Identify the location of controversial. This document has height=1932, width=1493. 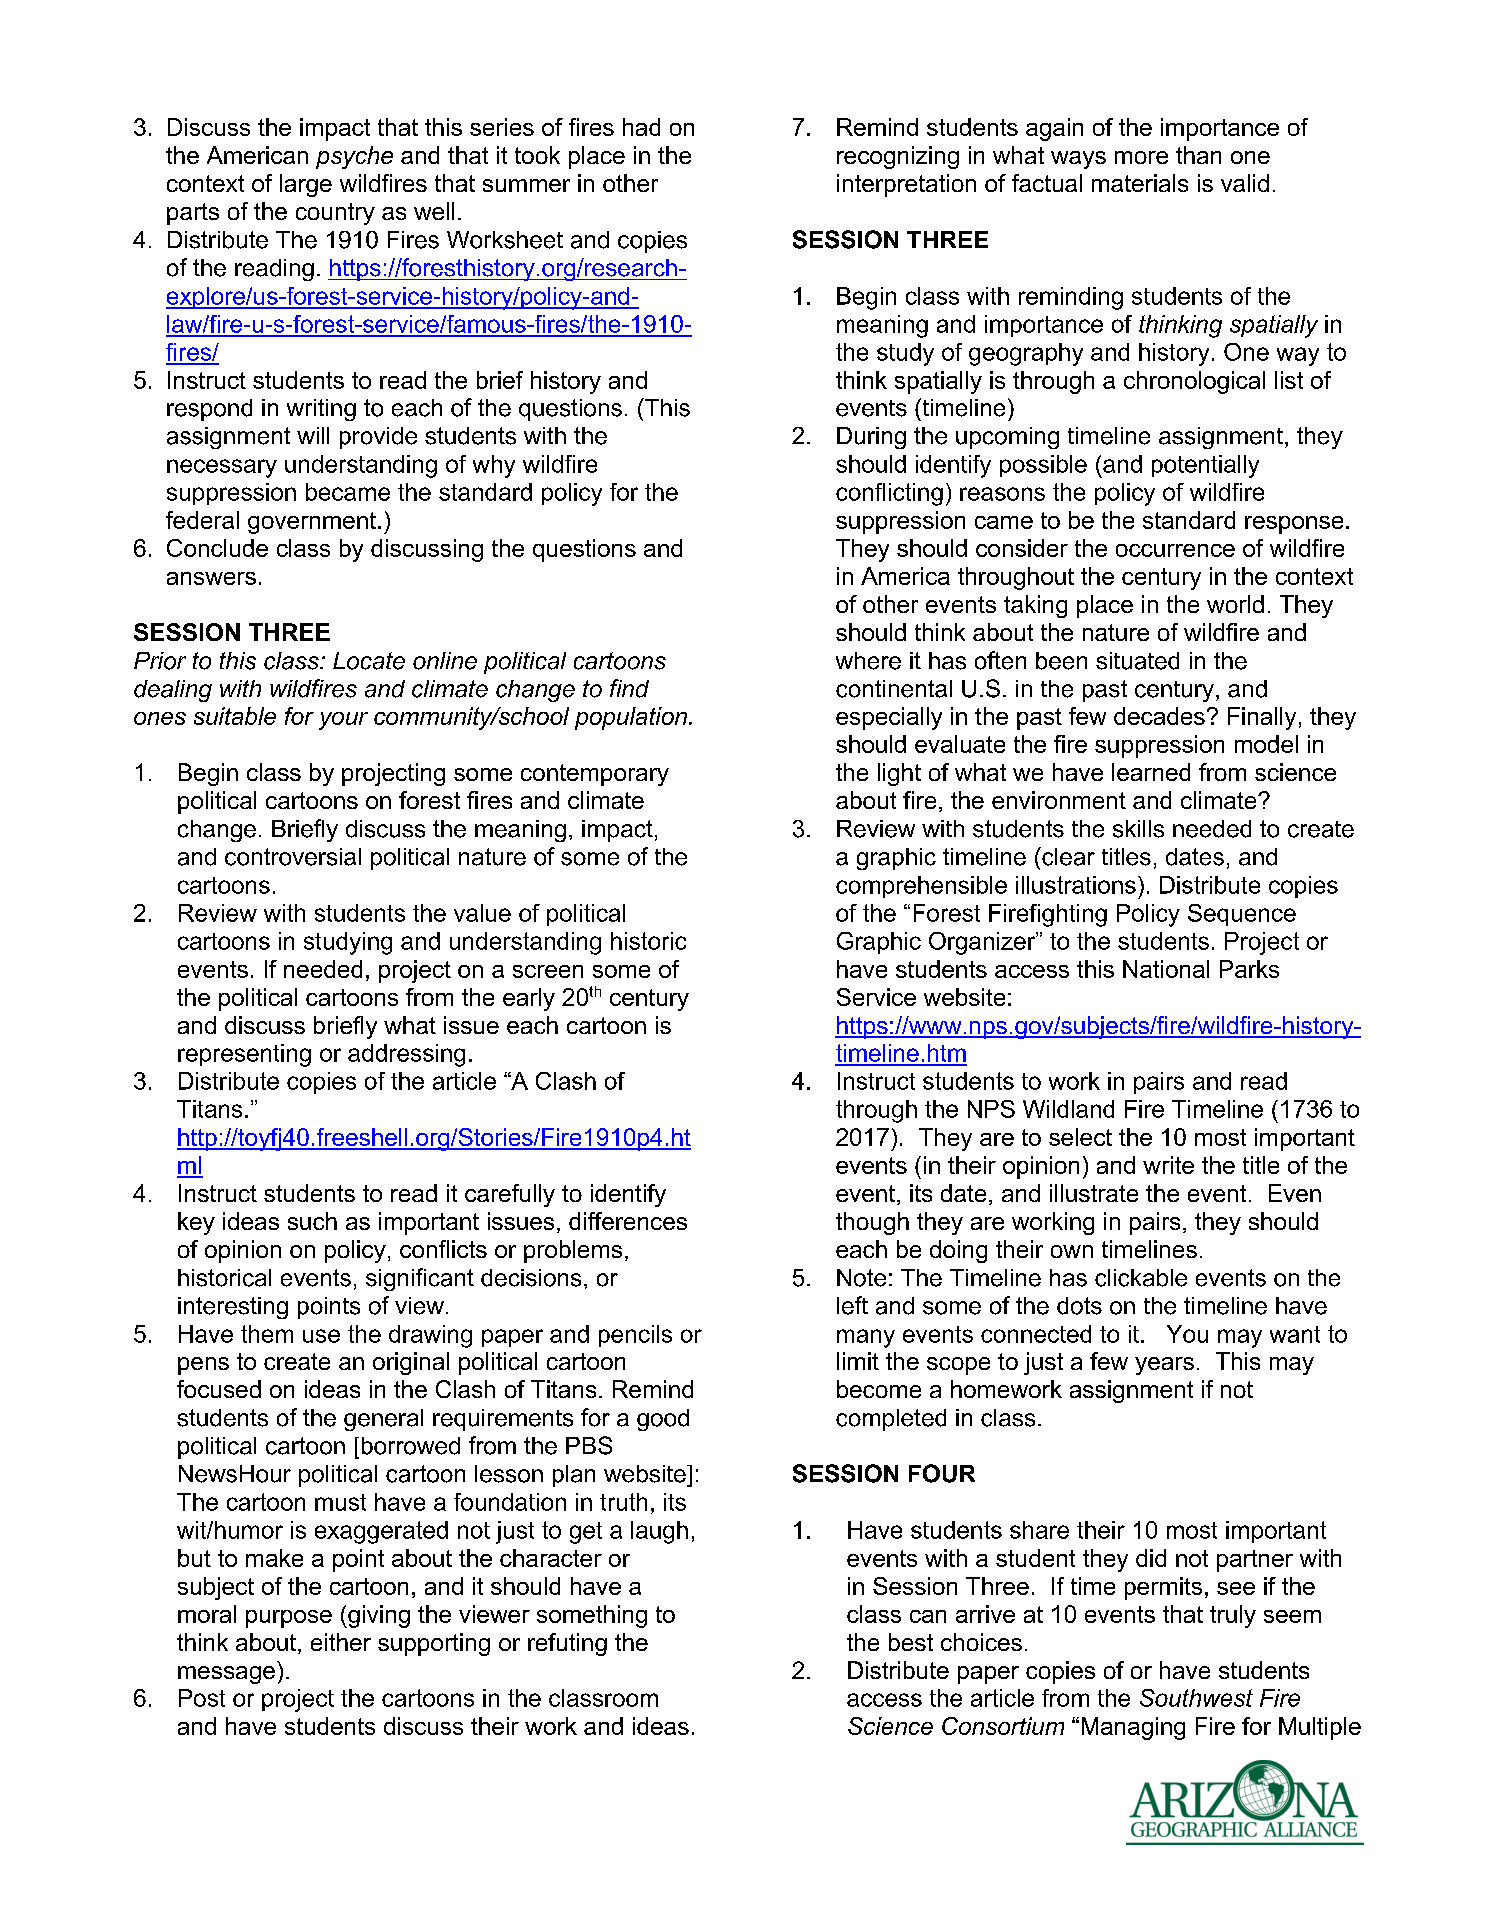
(293, 857).
